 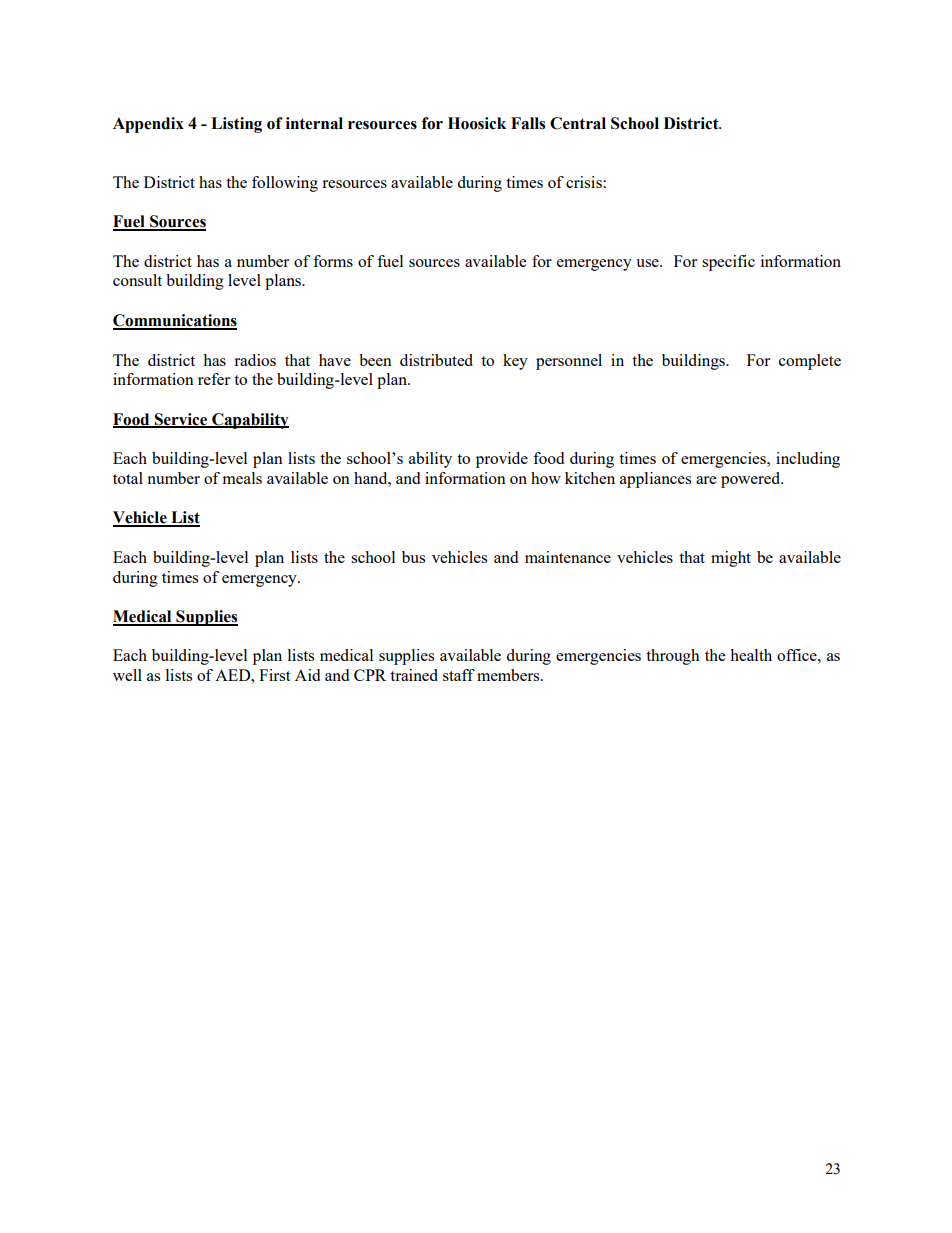 I want to click on staff, so click(x=459, y=675).
